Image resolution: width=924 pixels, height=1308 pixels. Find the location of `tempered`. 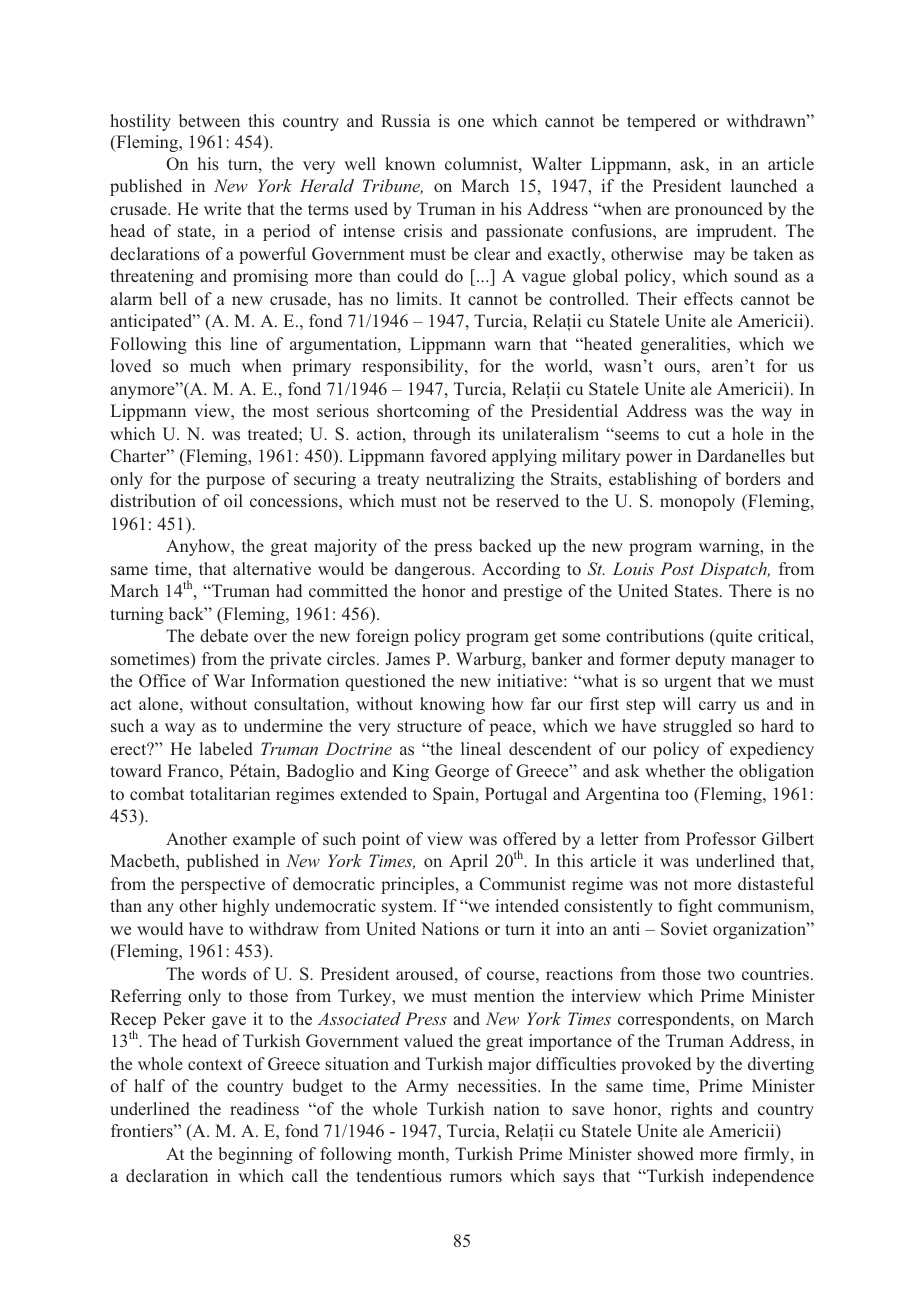

tempered is located at coordinates (661, 122).
